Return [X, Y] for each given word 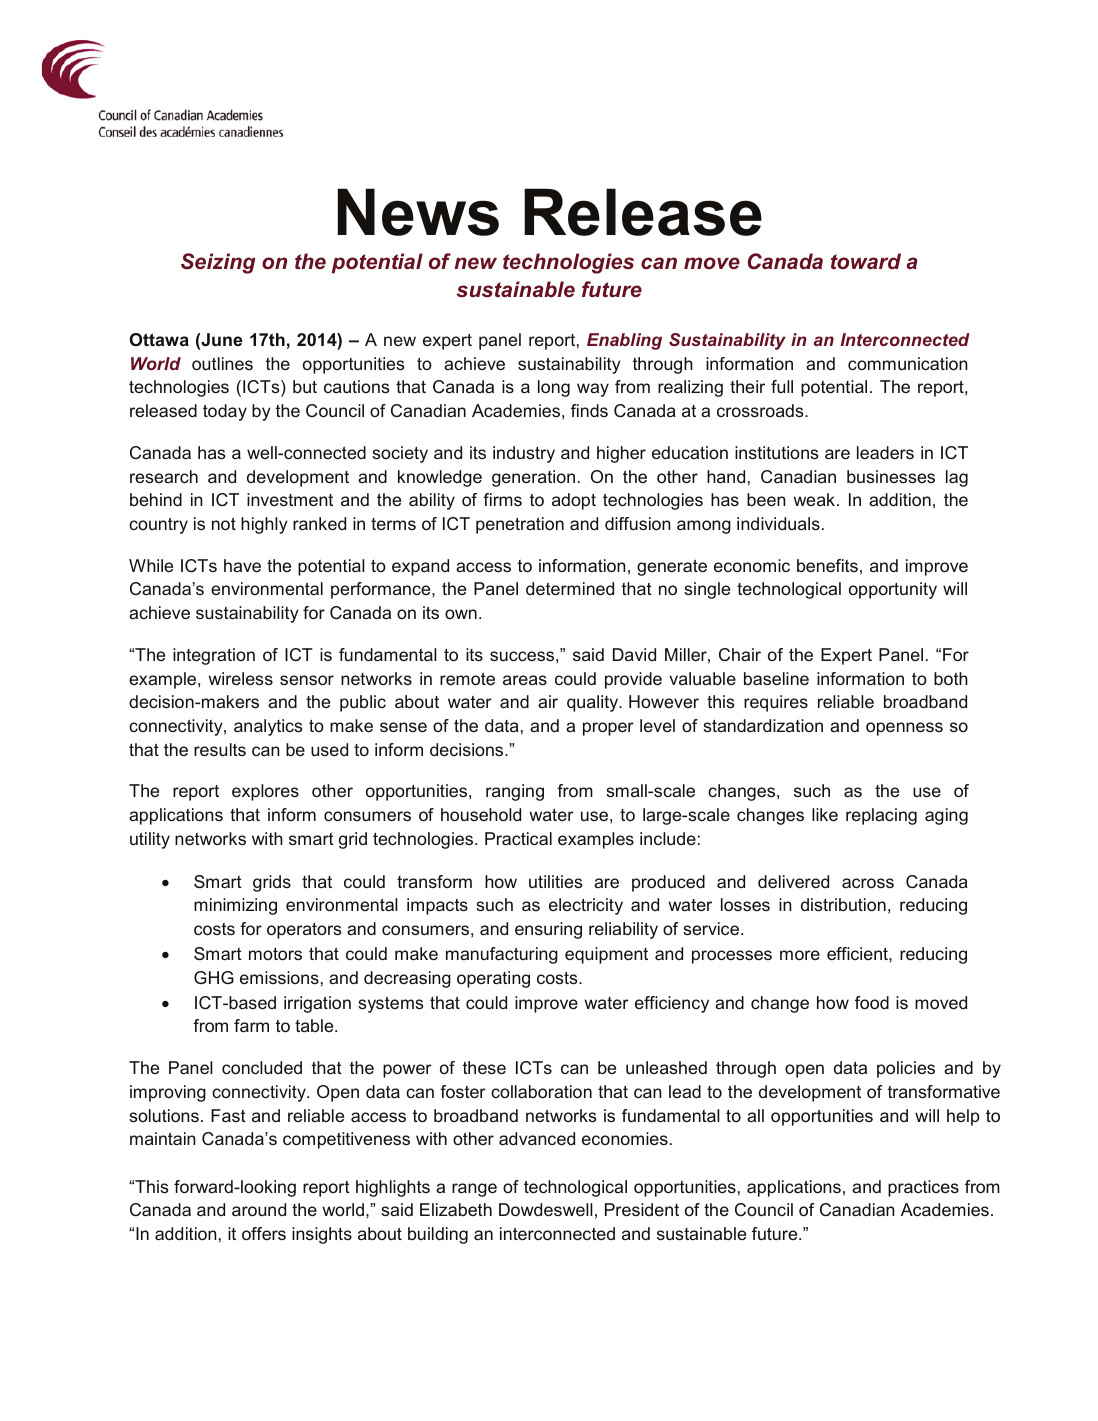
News [418, 212]
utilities [556, 881]
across [868, 883]
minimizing [235, 906]
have [242, 565]
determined [570, 588]
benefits [827, 565]
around [259, 1209]
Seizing [218, 263]
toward [866, 261]
